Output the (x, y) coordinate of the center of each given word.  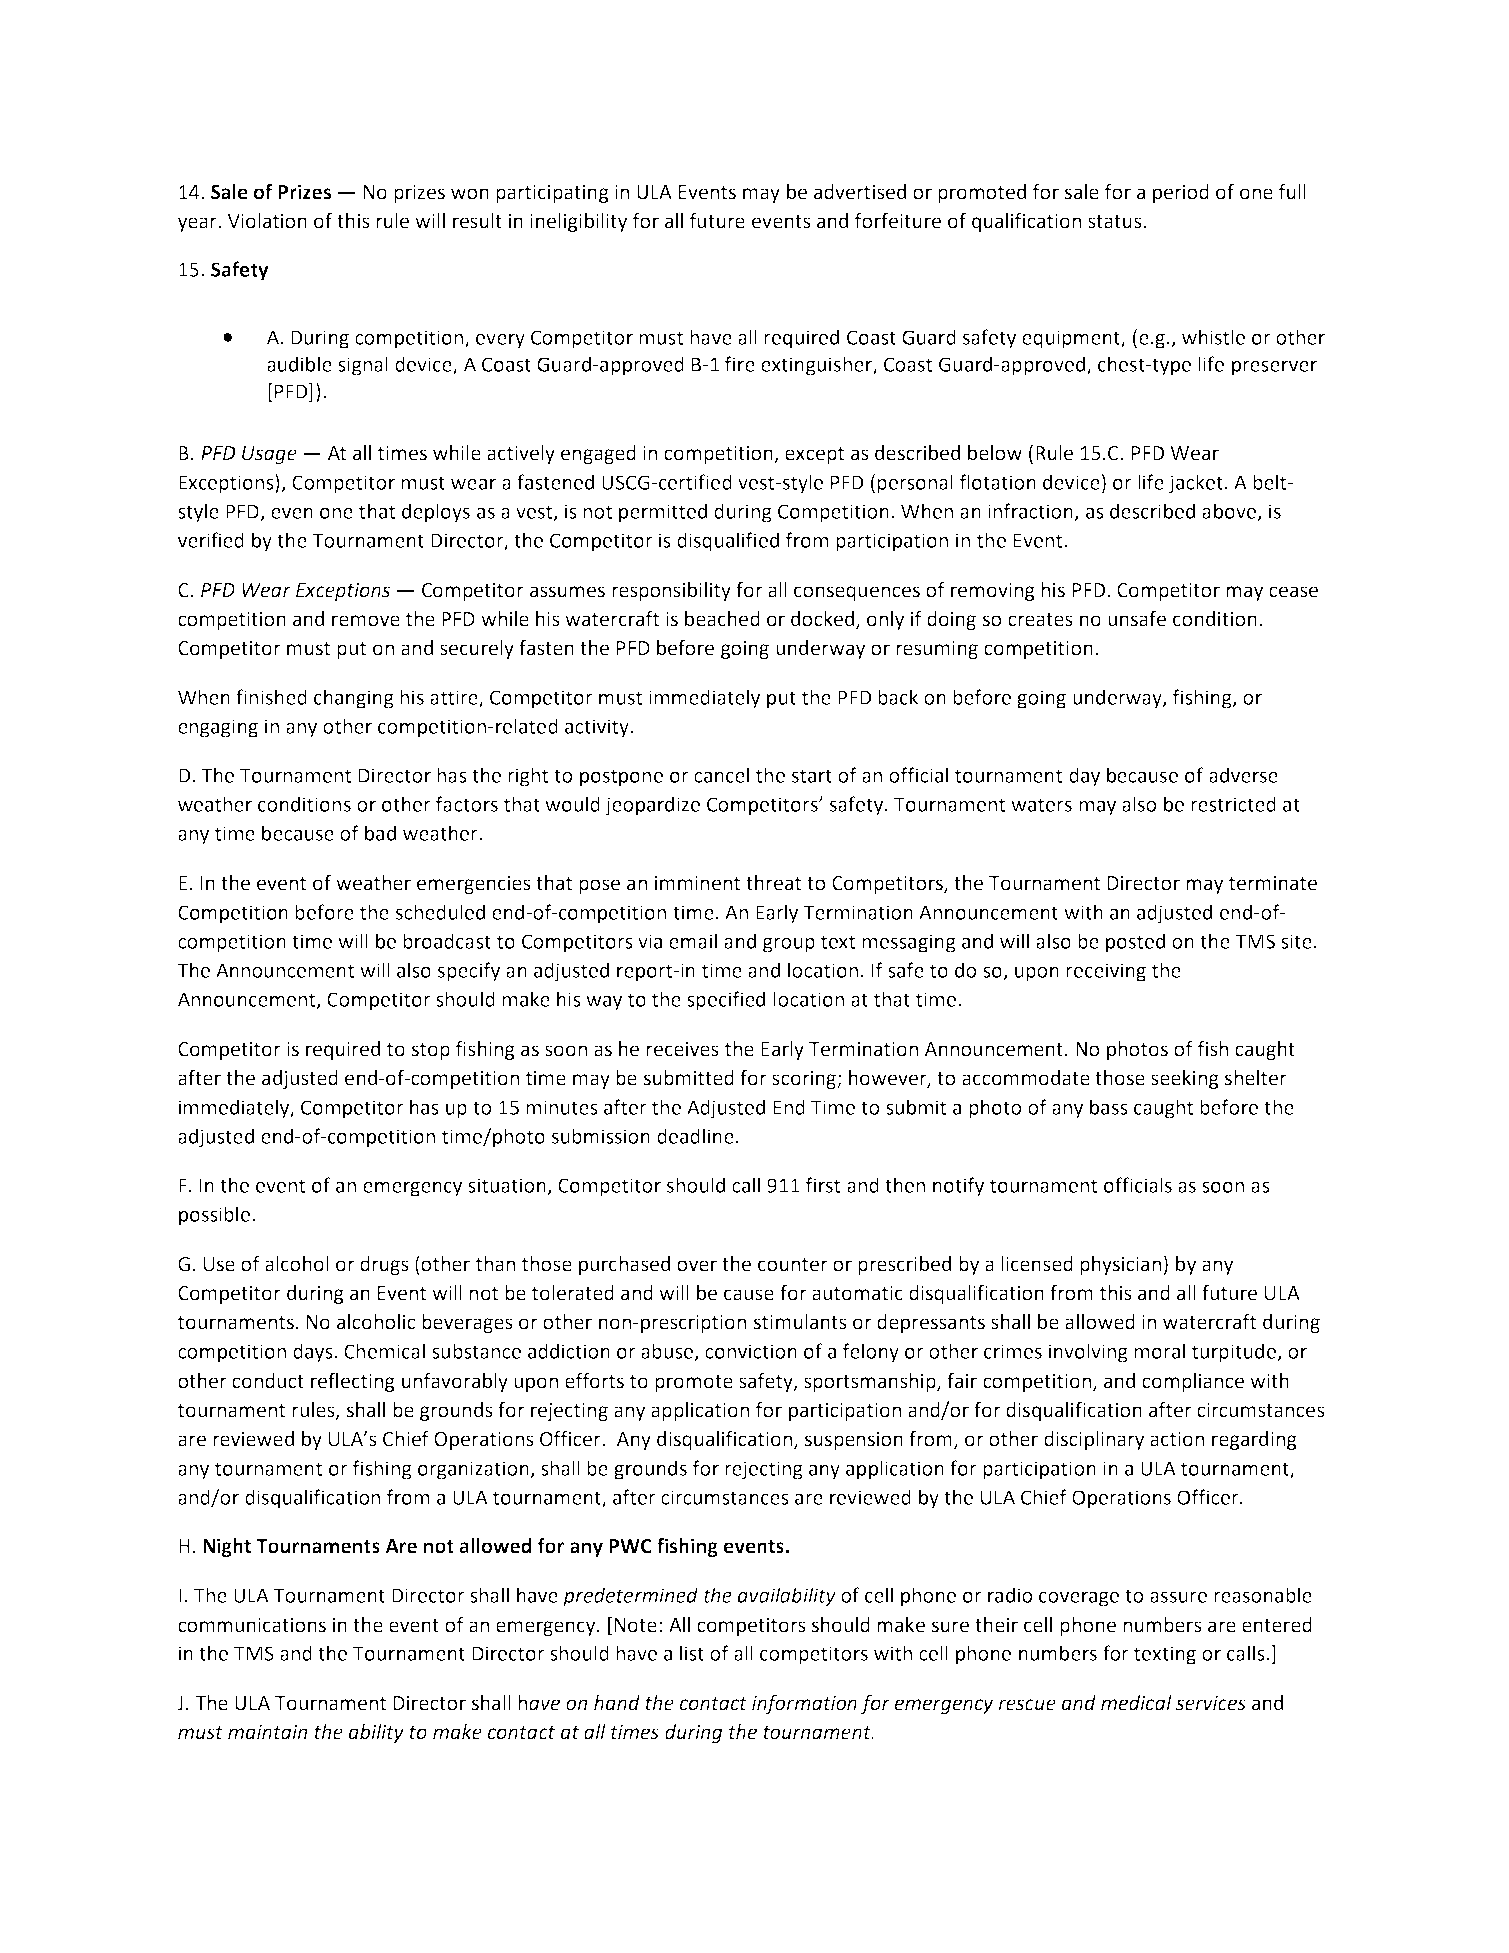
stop (431, 1051)
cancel (721, 775)
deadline (695, 1136)
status (1116, 222)
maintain (267, 1732)
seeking (1185, 1079)
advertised (860, 192)
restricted (1233, 804)
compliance (1193, 1382)
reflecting (353, 1382)
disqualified (728, 542)
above (1230, 512)
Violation (267, 221)
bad (380, 833)
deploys (436, 513)
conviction (751, 1351)
